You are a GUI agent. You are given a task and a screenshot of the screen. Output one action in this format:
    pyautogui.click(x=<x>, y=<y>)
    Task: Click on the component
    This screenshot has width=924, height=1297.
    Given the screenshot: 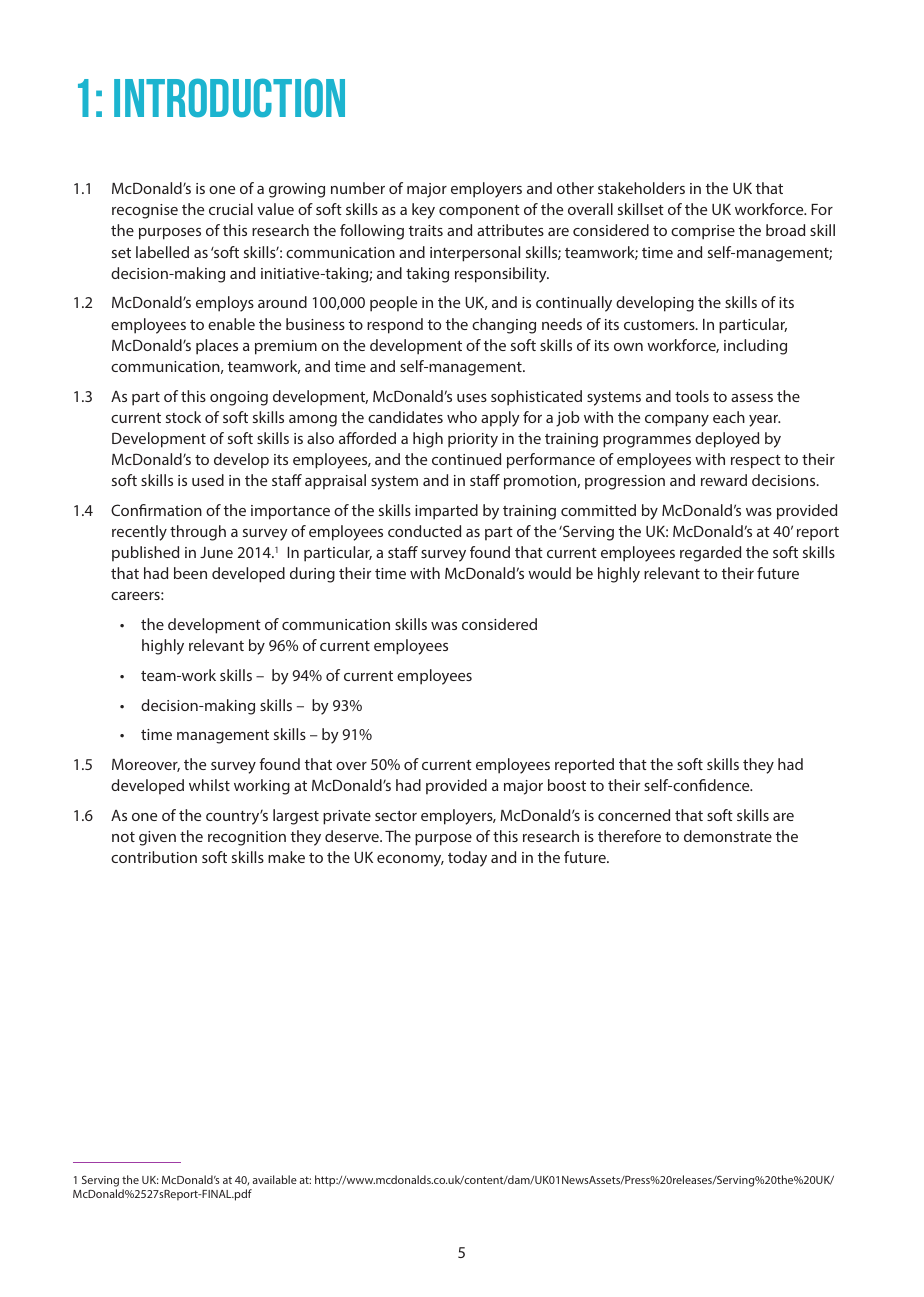 What is the action you would take?
    pyautogui.click(x=479, y=212)
